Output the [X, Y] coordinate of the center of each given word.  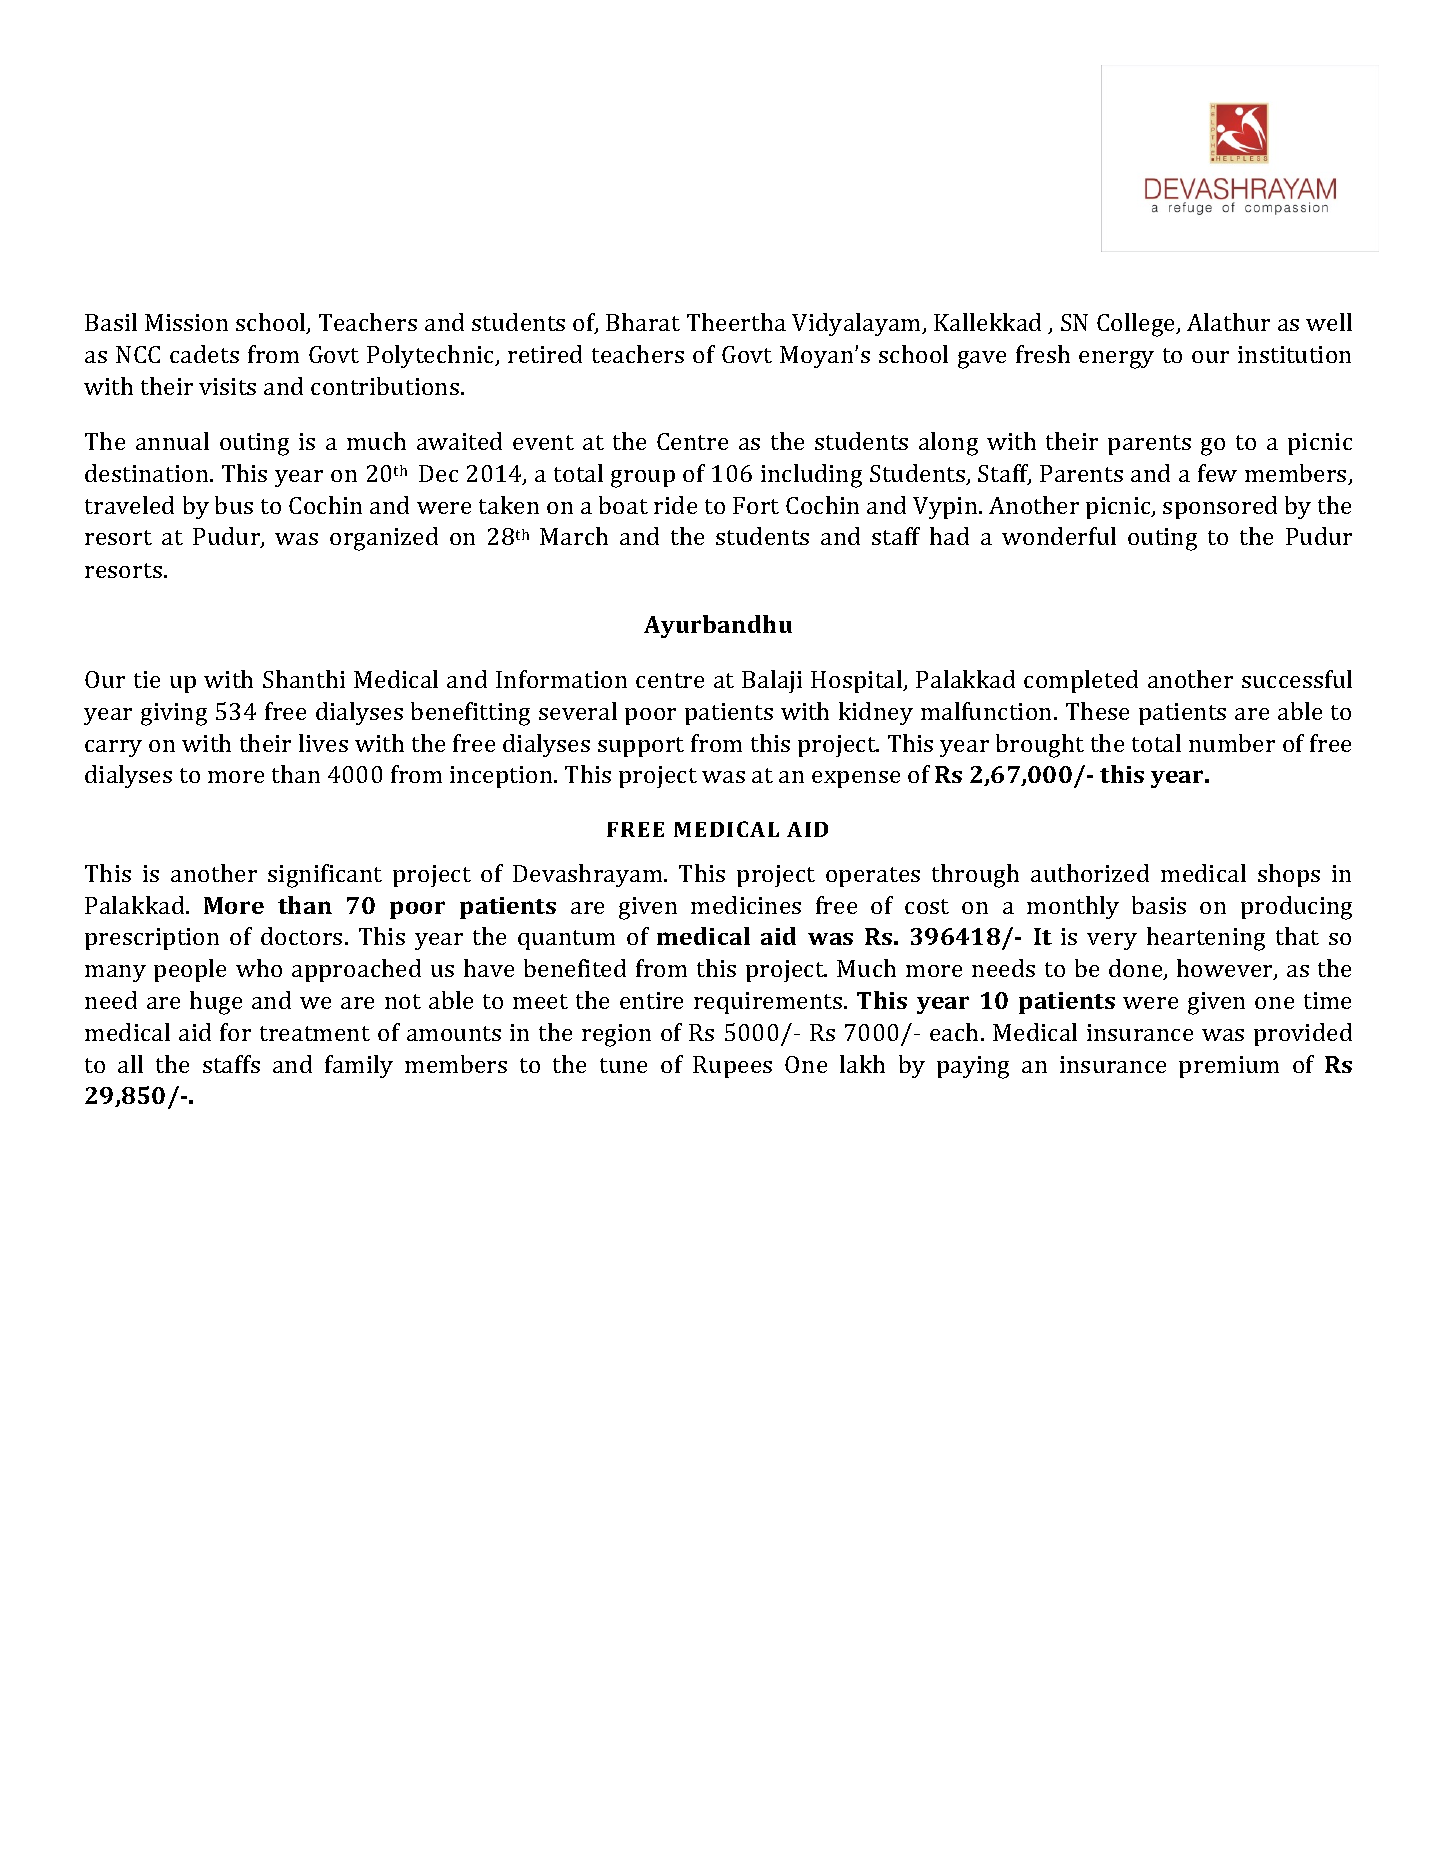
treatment [315, 1033]
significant [325, 876]
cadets [204, 354]
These [1097, 711]
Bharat [643, 322]
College [1137, 325]
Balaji [772, 681]
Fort [756, 505]
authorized [1090, 873]
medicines [746, 905]
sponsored [1220, 507]
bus [234, 505]
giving [174, 714]
